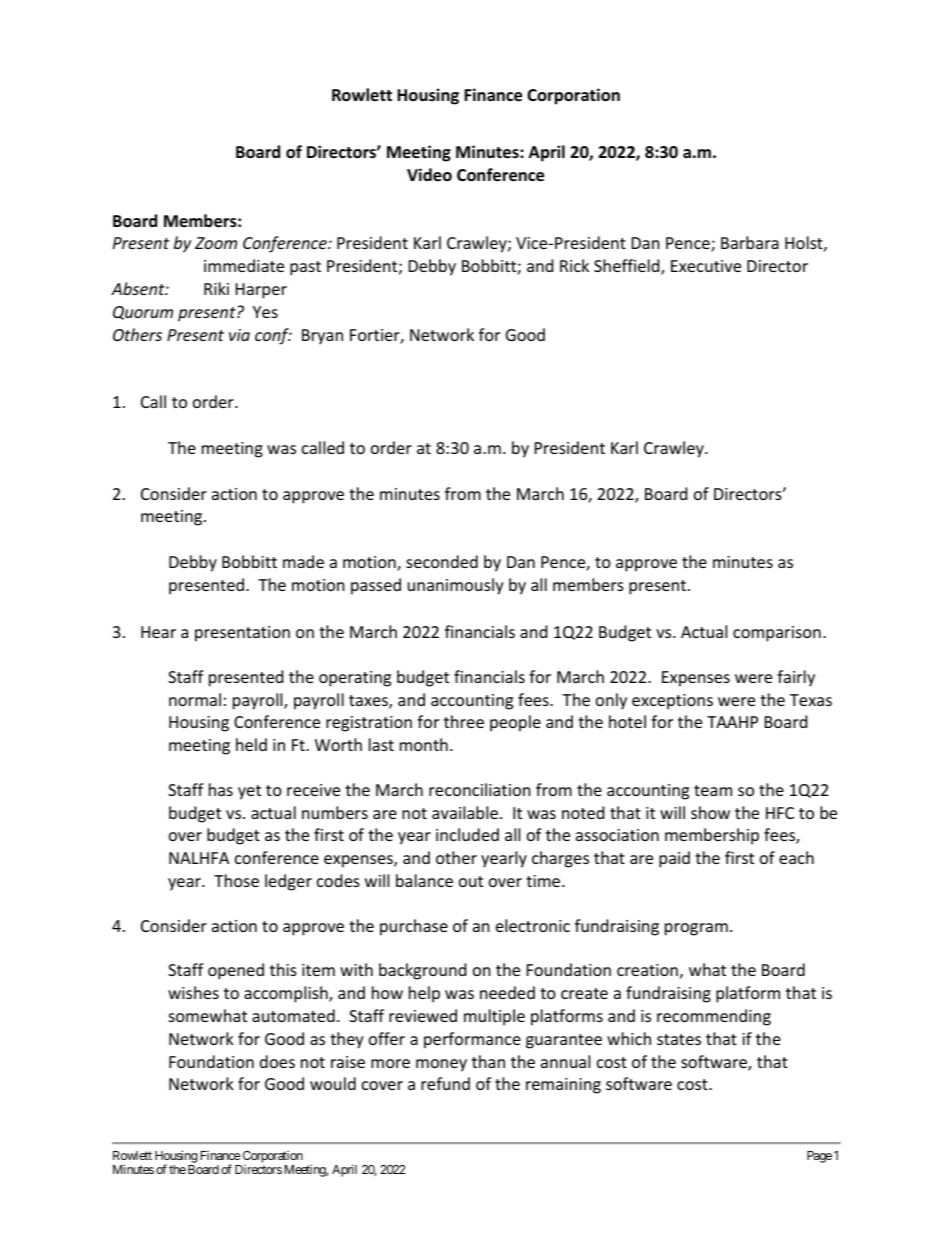  I want to click on Zoom, so click(216, 243).
